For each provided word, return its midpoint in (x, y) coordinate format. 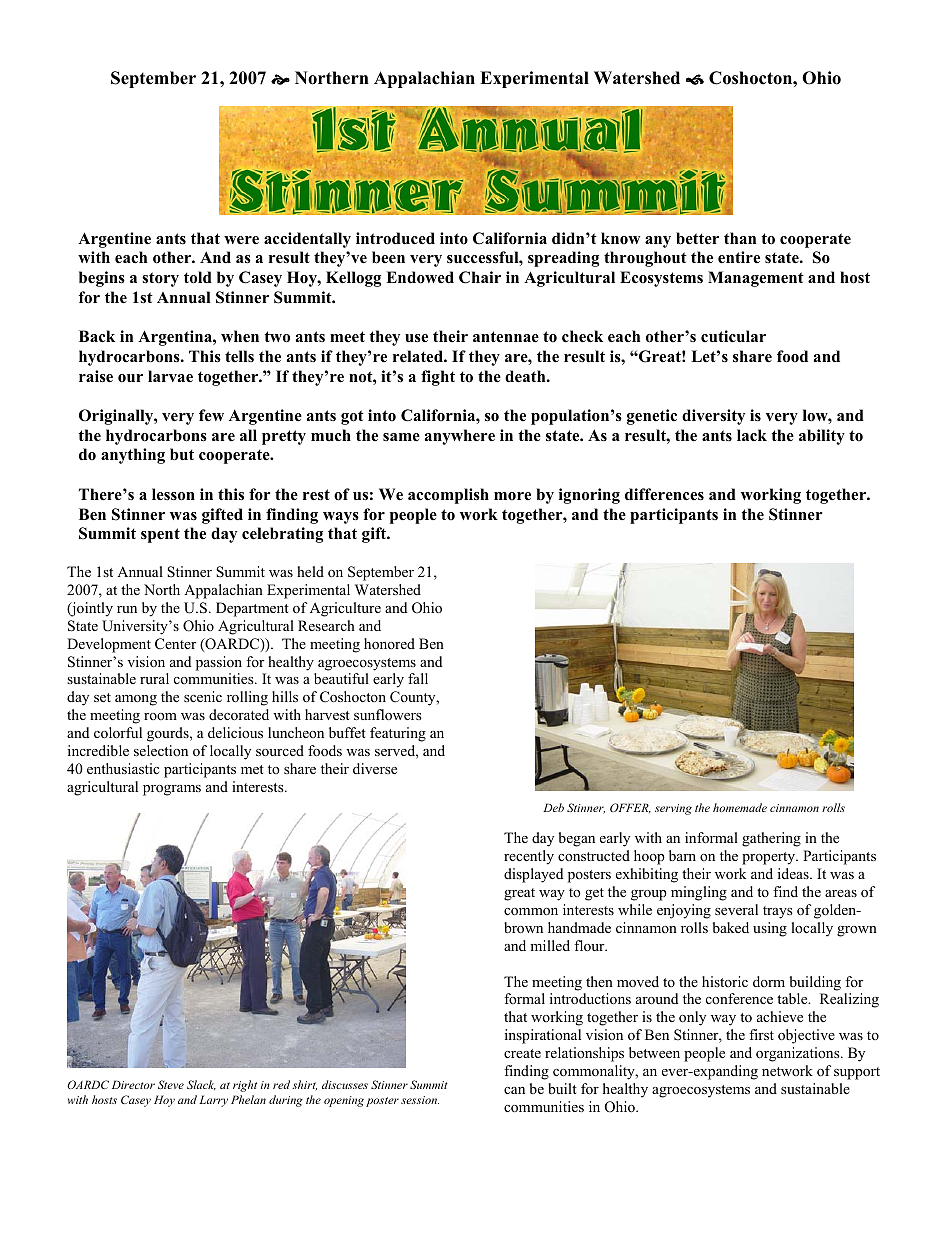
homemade (740, 807)
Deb (553, 807)
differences (664, 494)
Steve (171, 1084)
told (198, 277)
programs (172, 790)
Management (756, 279)
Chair (480, 277)
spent (160, 535)
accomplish (448, 496)
